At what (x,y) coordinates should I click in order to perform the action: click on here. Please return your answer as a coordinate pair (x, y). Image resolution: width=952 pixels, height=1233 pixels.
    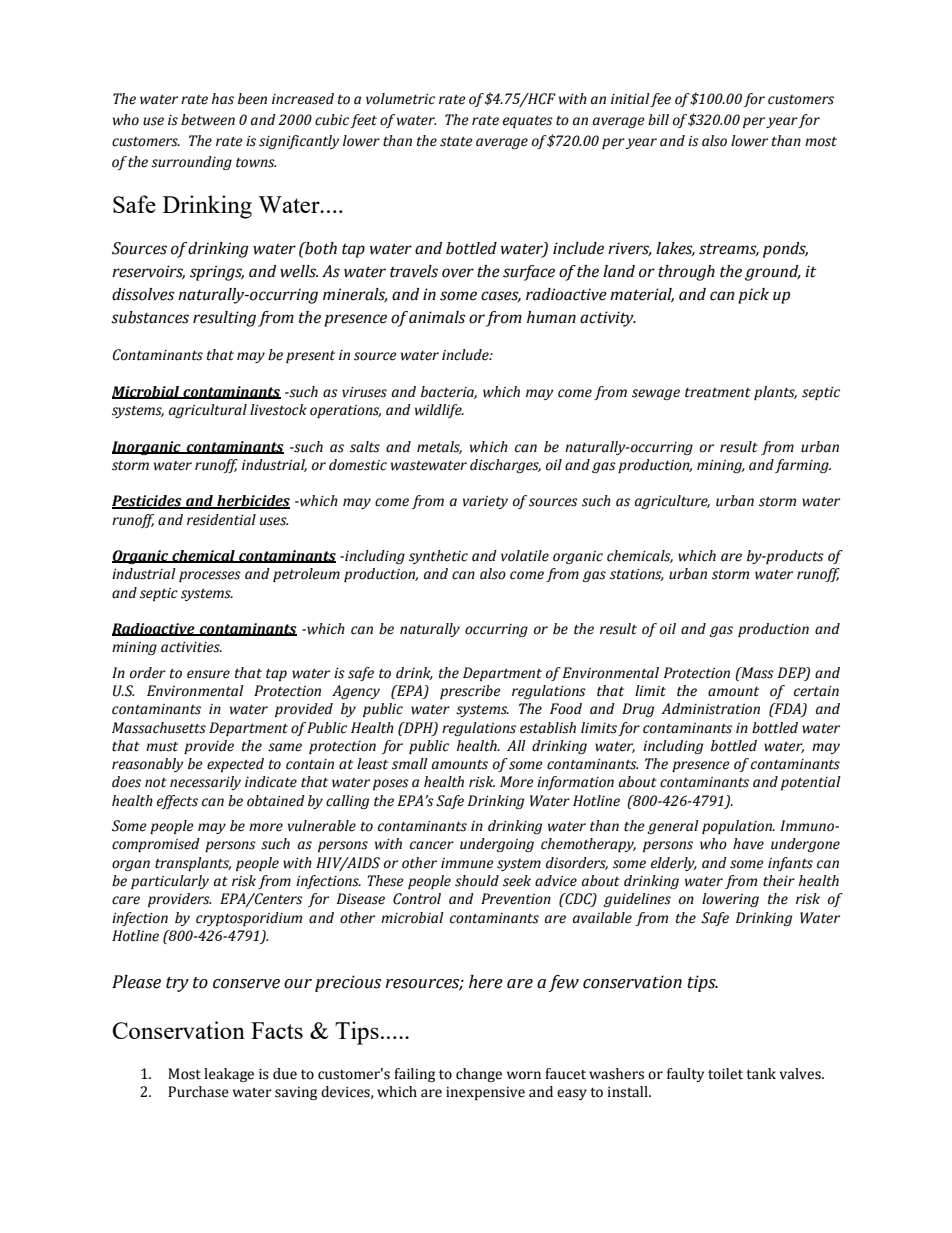
    Looking at the image, I should click on (486, 982).
